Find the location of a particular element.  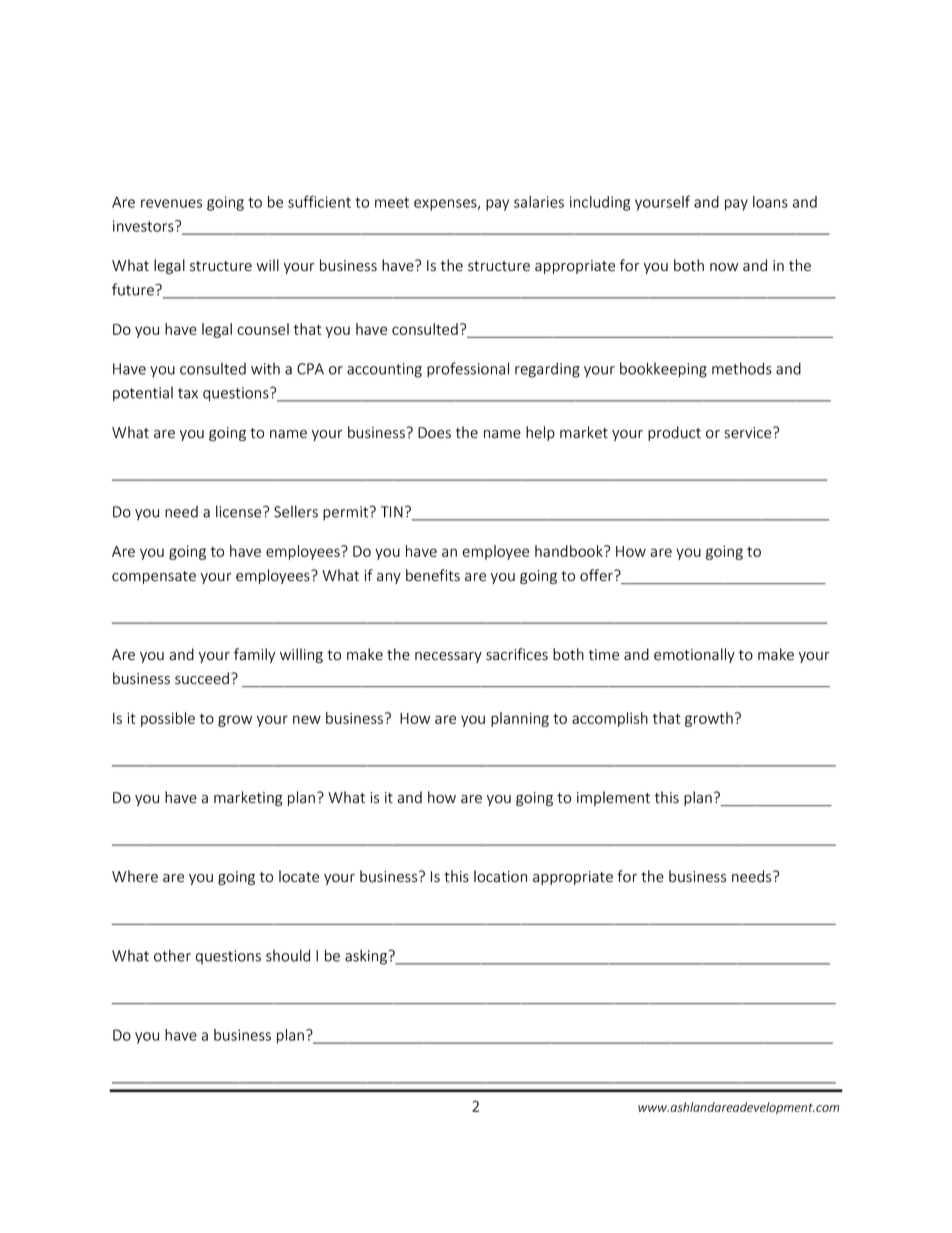

now is located at coordinates (724, 267).
